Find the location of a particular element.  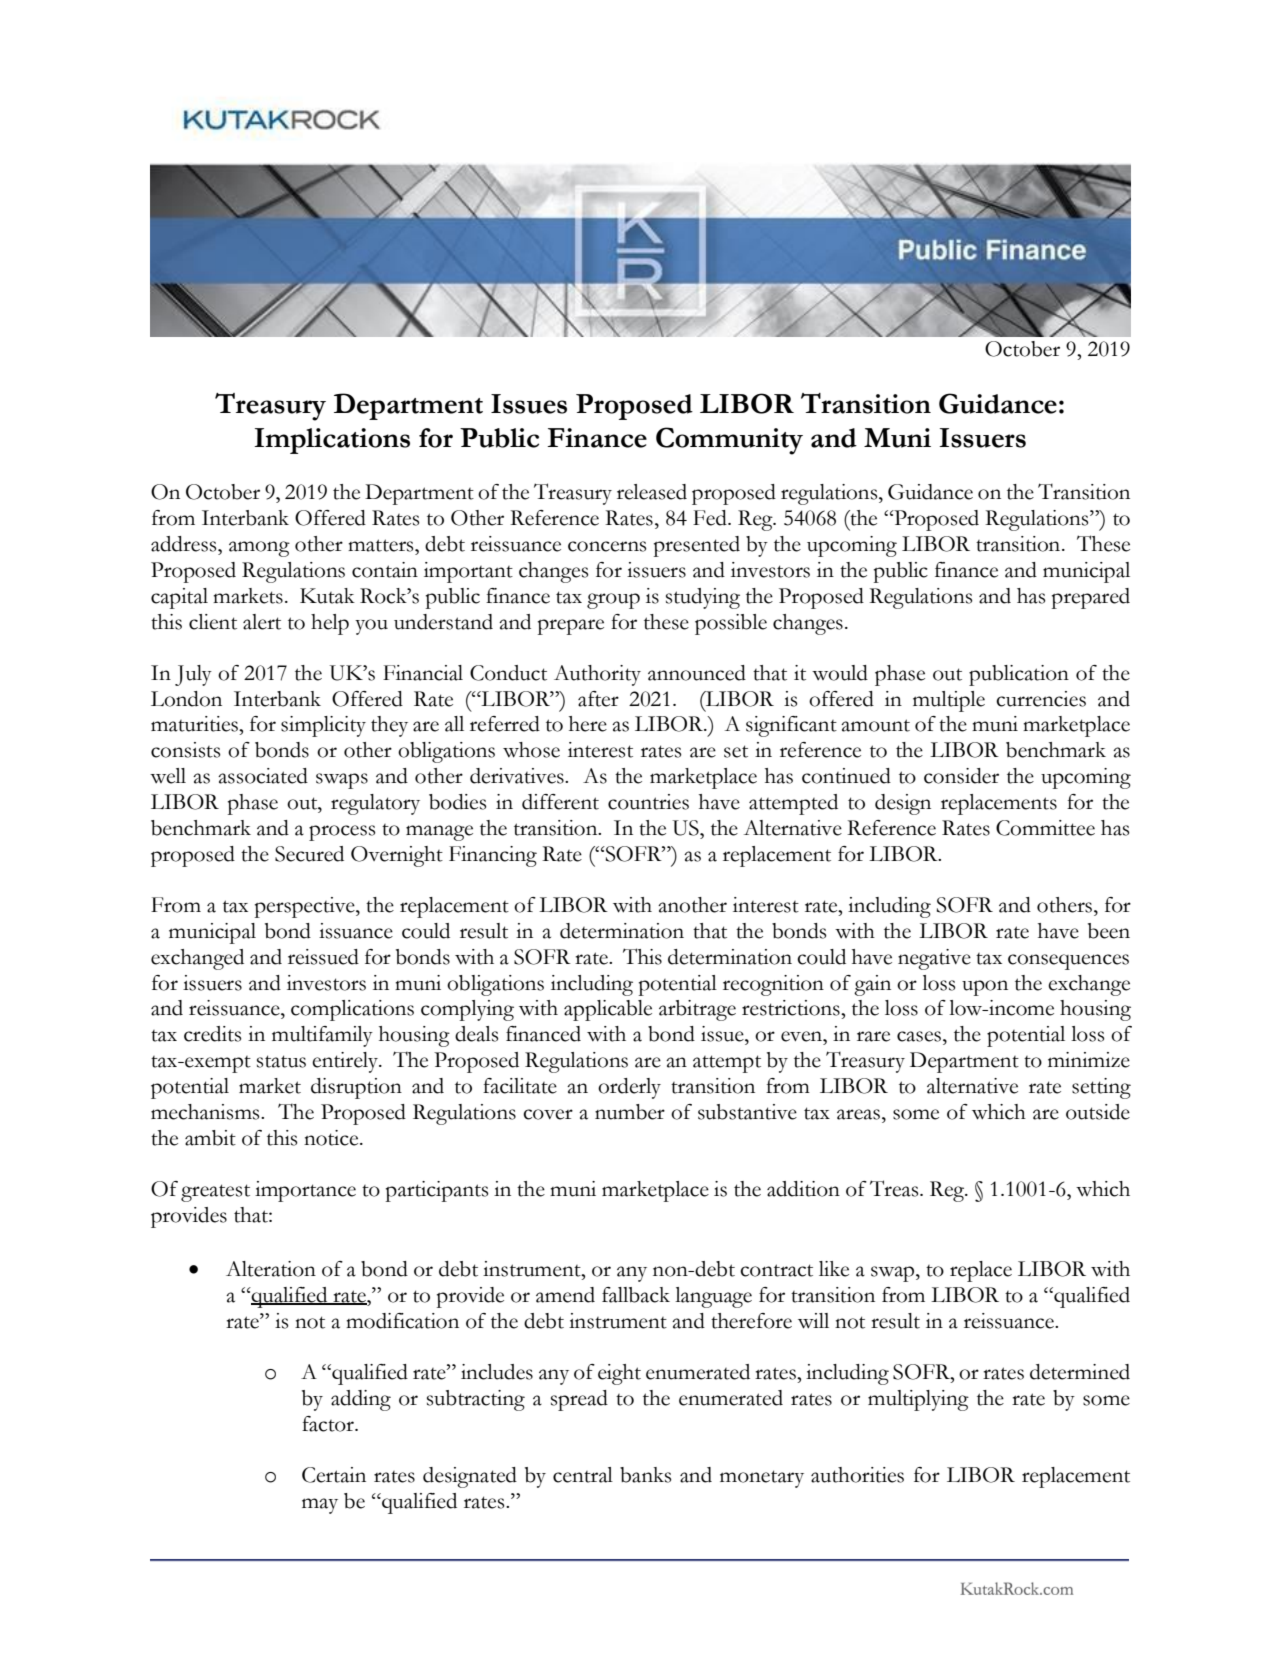

fallback is located at coordinates (636, 1295).
